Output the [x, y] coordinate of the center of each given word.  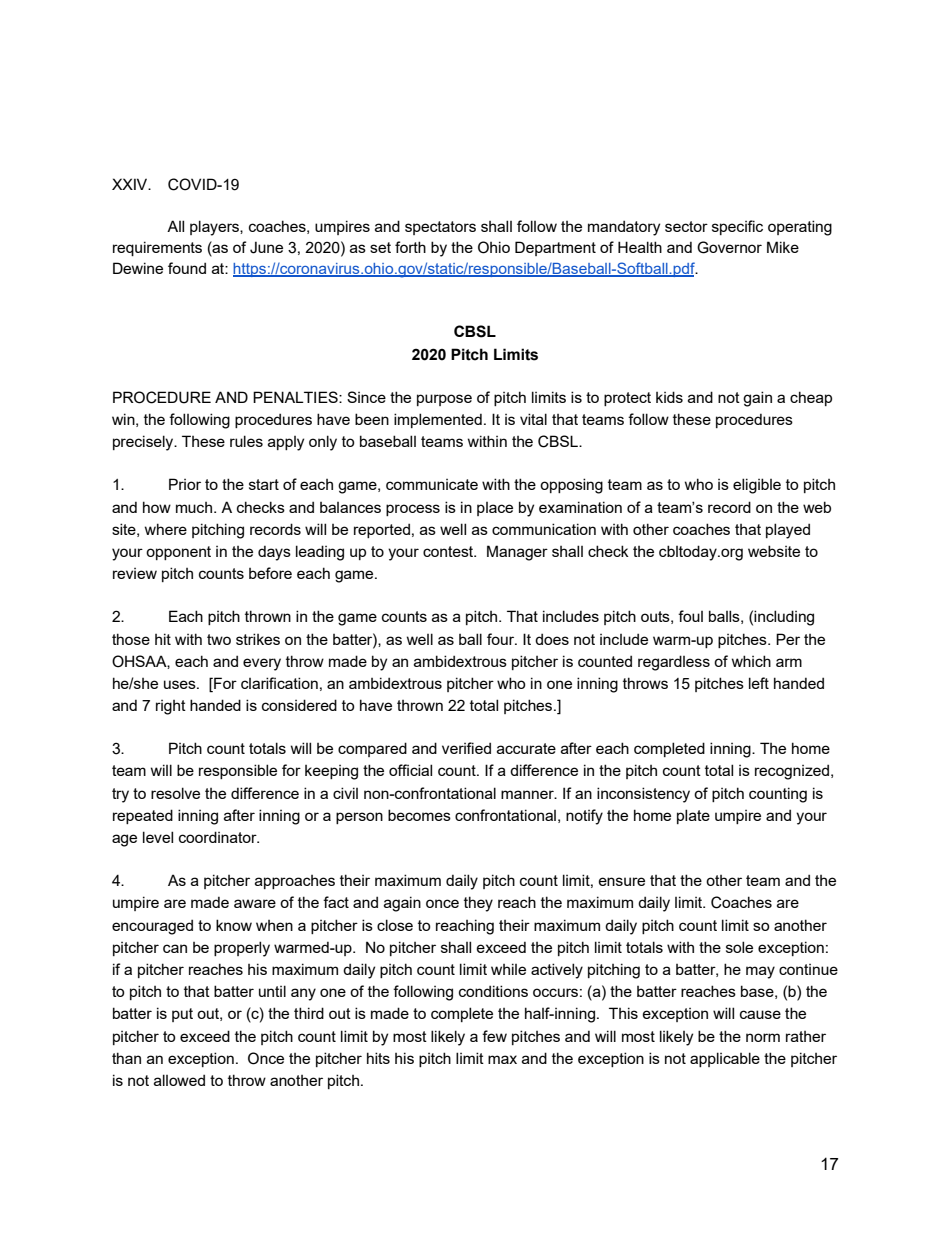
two [219, 639]
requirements [157, 248]
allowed [179, 1080]
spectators [440, 228]
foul [690, 616]
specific [737, 227]
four [502, 639]
